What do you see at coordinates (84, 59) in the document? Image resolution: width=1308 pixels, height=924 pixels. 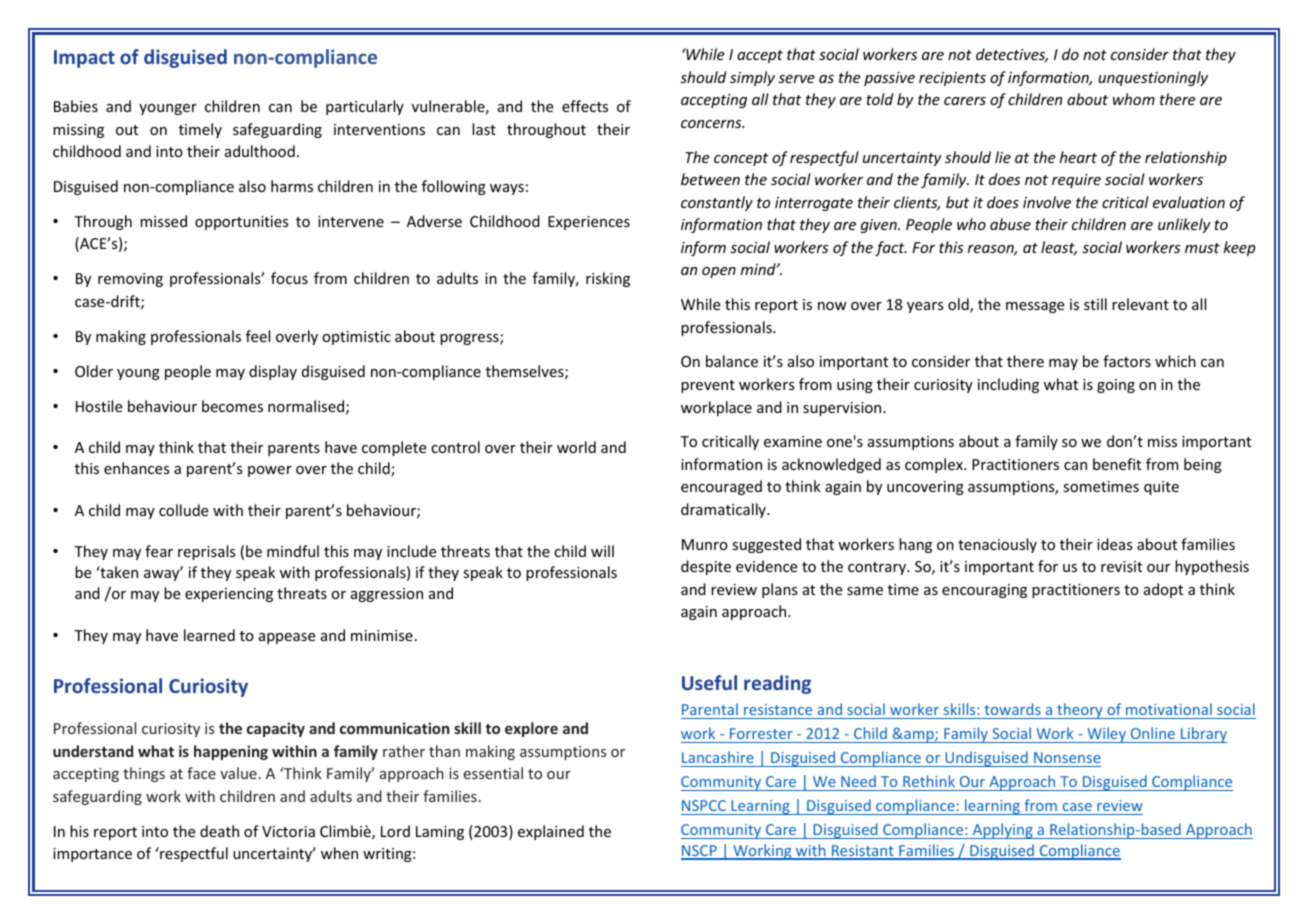 I see `Impact` at bounding box center [84, 59].
